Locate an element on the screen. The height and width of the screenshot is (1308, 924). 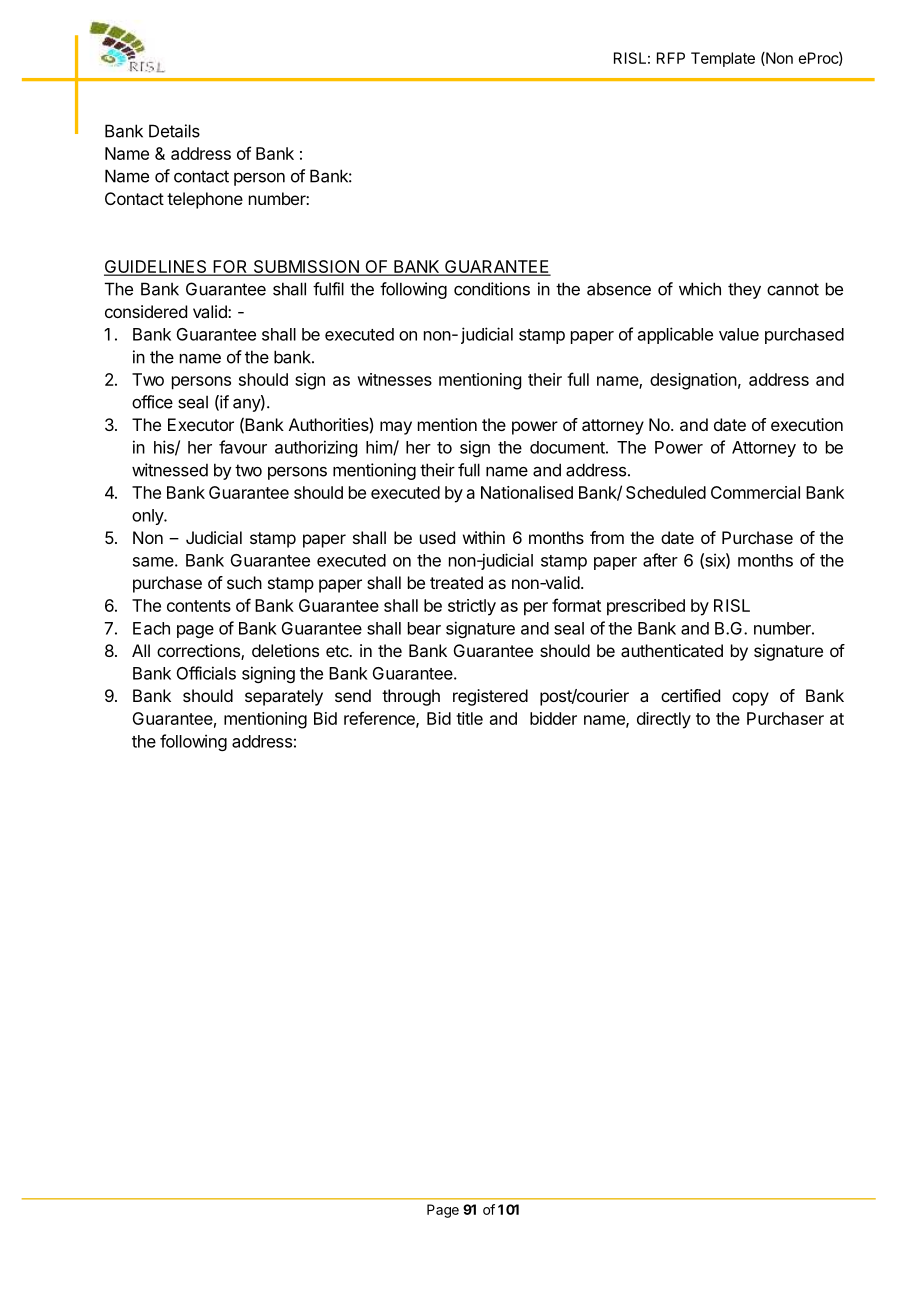
after is located at coordinates (660, 560).
